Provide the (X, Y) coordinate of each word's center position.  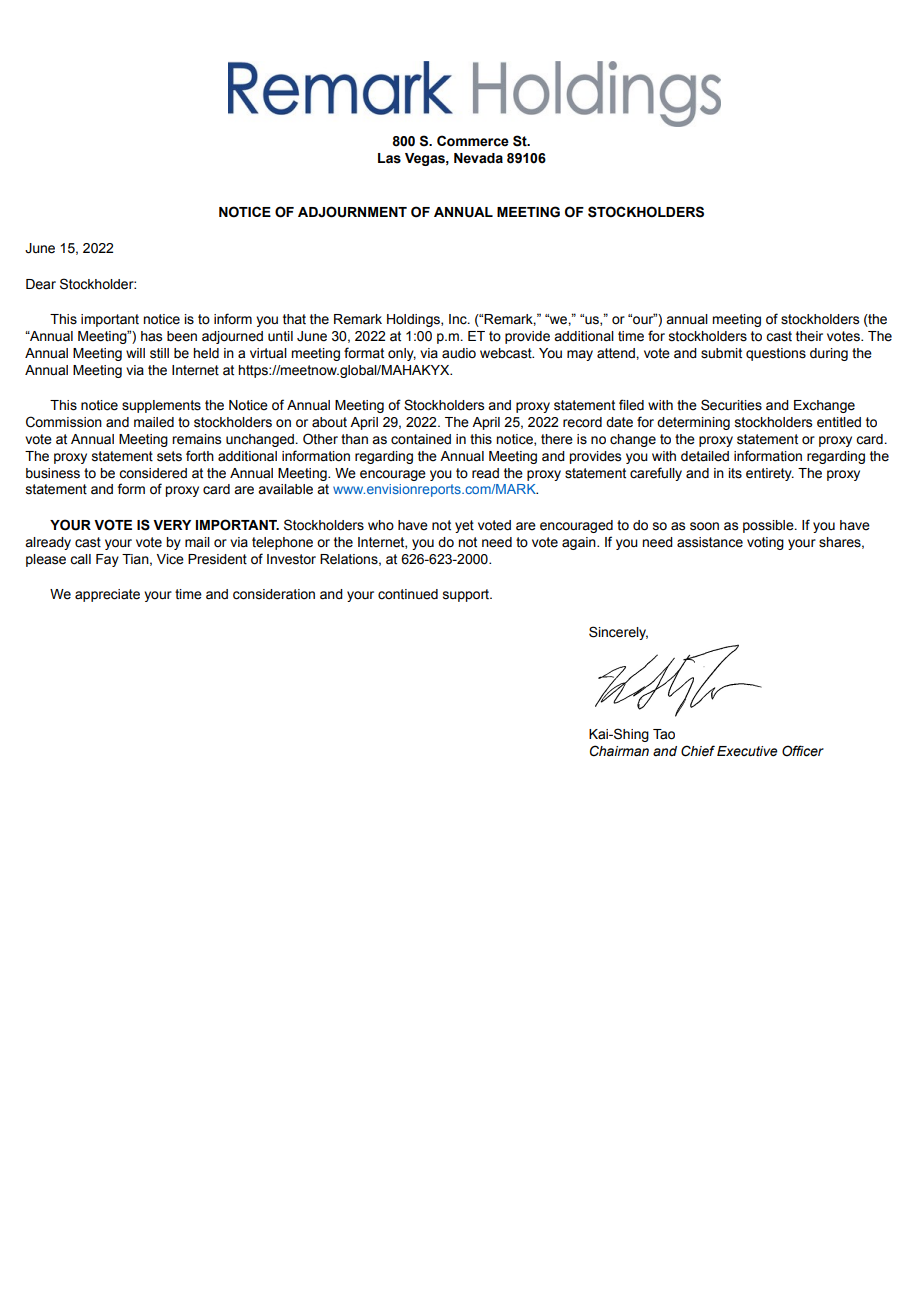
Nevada (478, 158)
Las (389, 158)
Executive (747, 751)
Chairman (619, 751)
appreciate (107, 595)
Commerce (473, 141)
